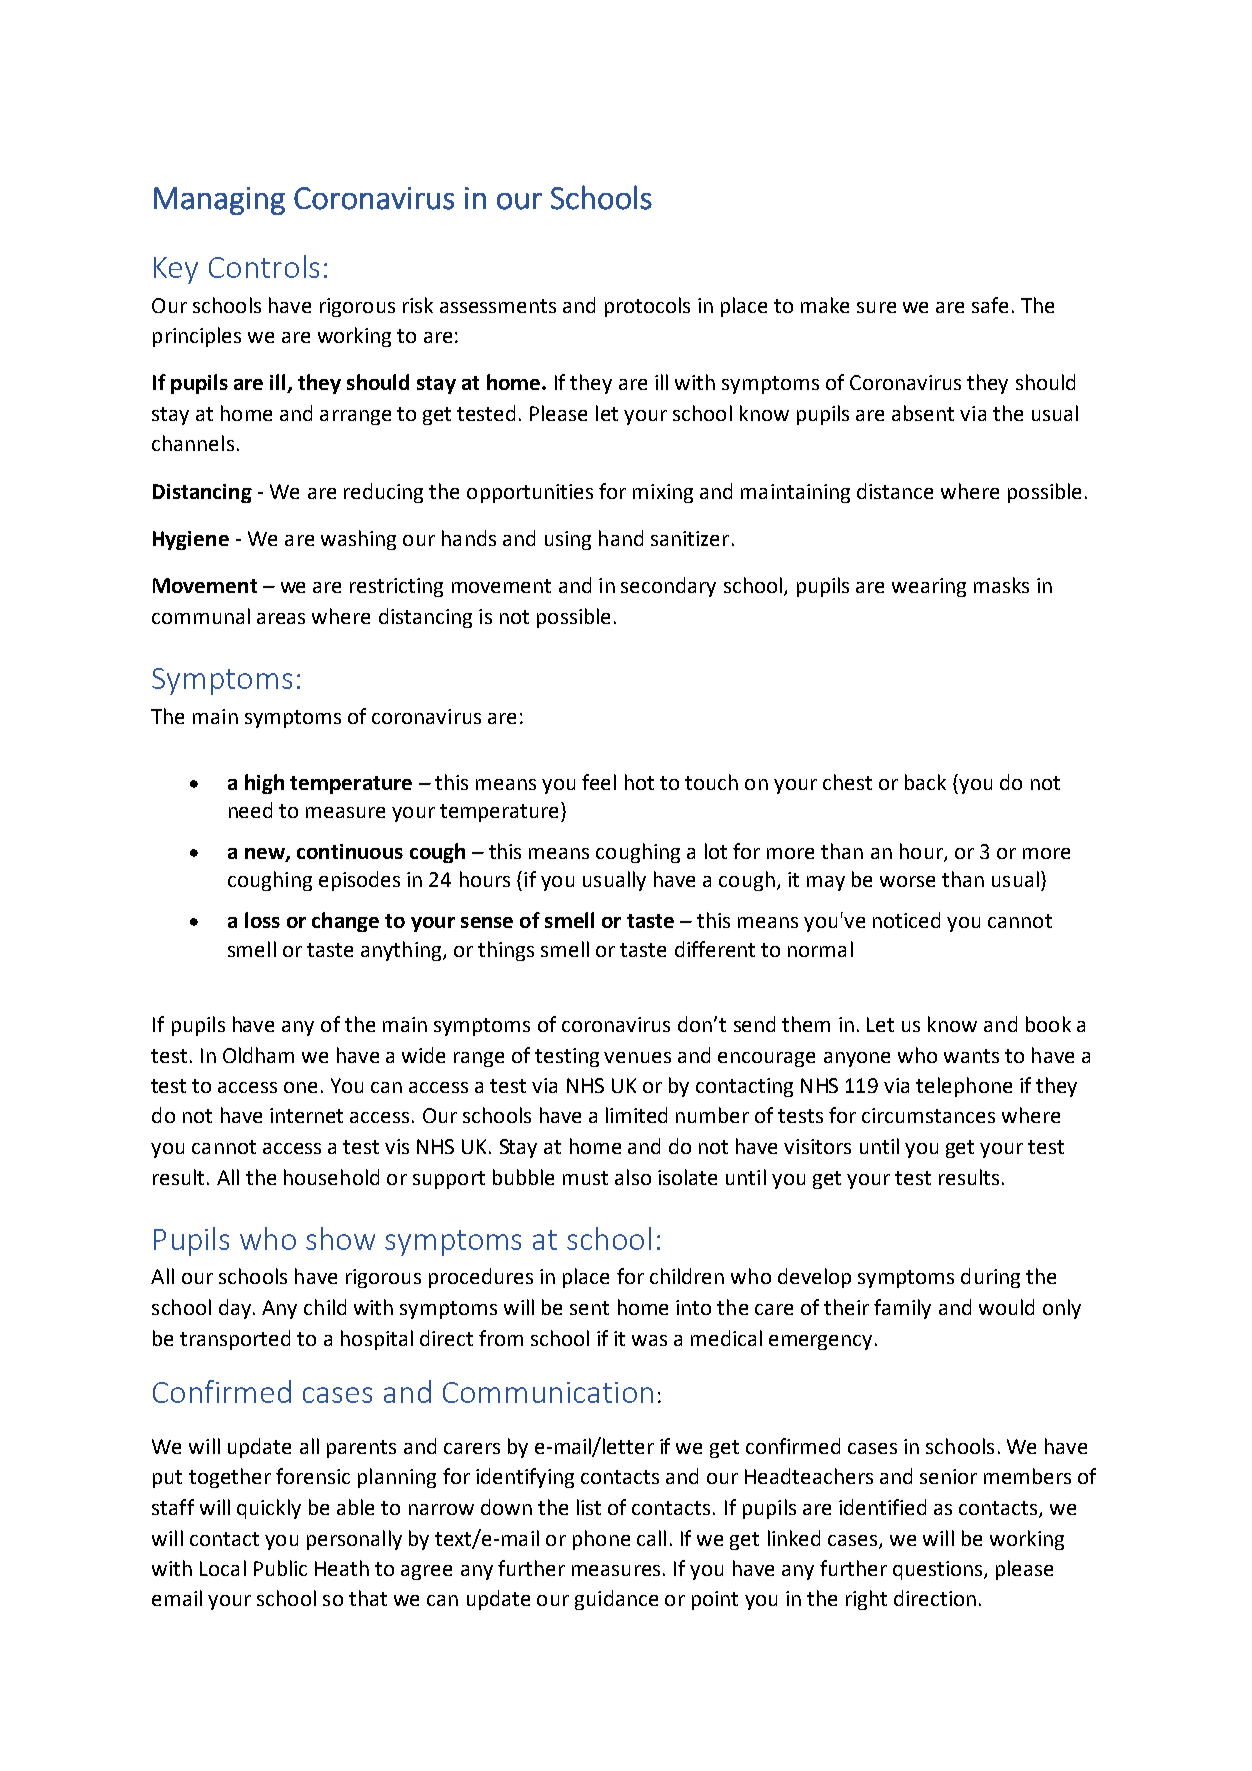 Image resolution: width=1252 pixels, height=1771 pixels. I want to click on worse, so click(907, 881).
